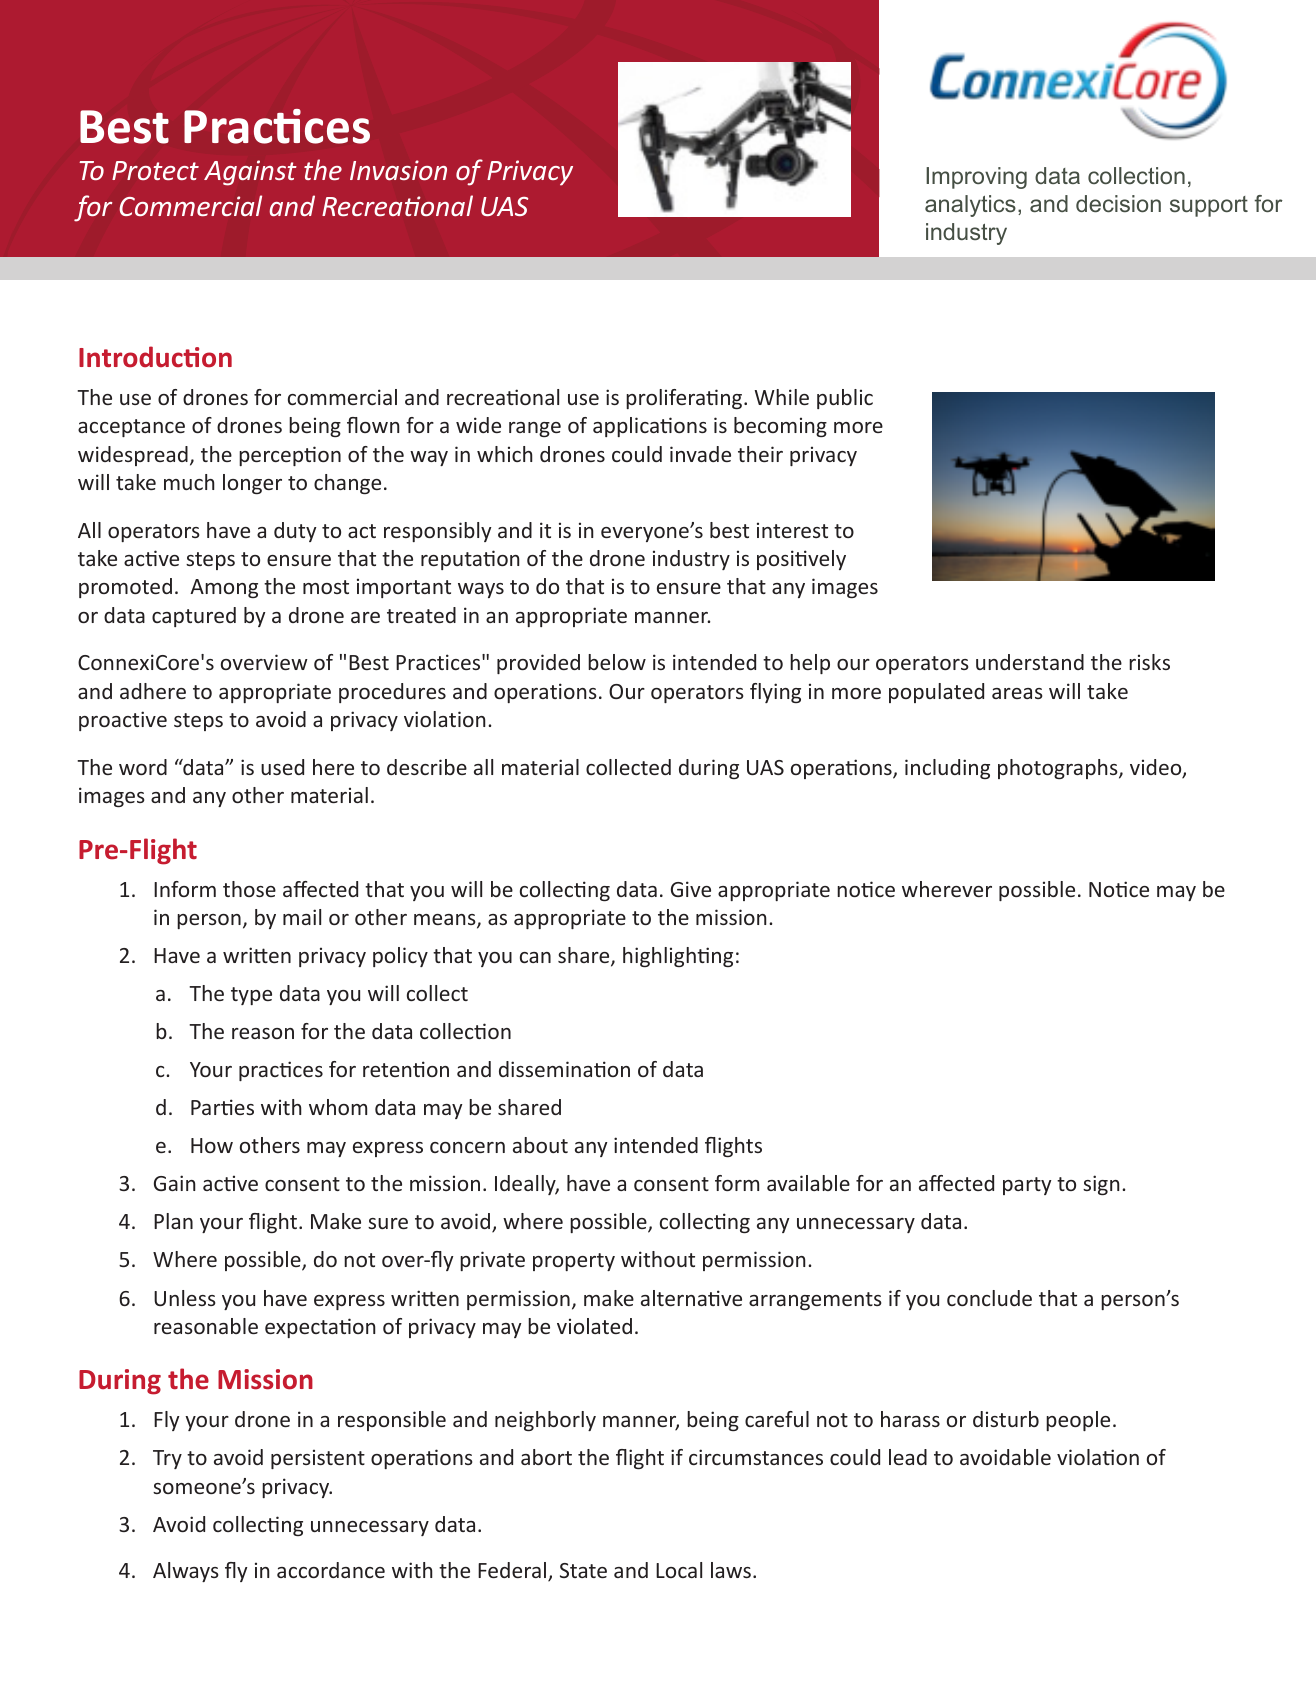 This image has width=1316, height=1702. What do you see at coordinates (331, 1570) in the image?
I see `accordance` at bounding box center [331, 1570].
